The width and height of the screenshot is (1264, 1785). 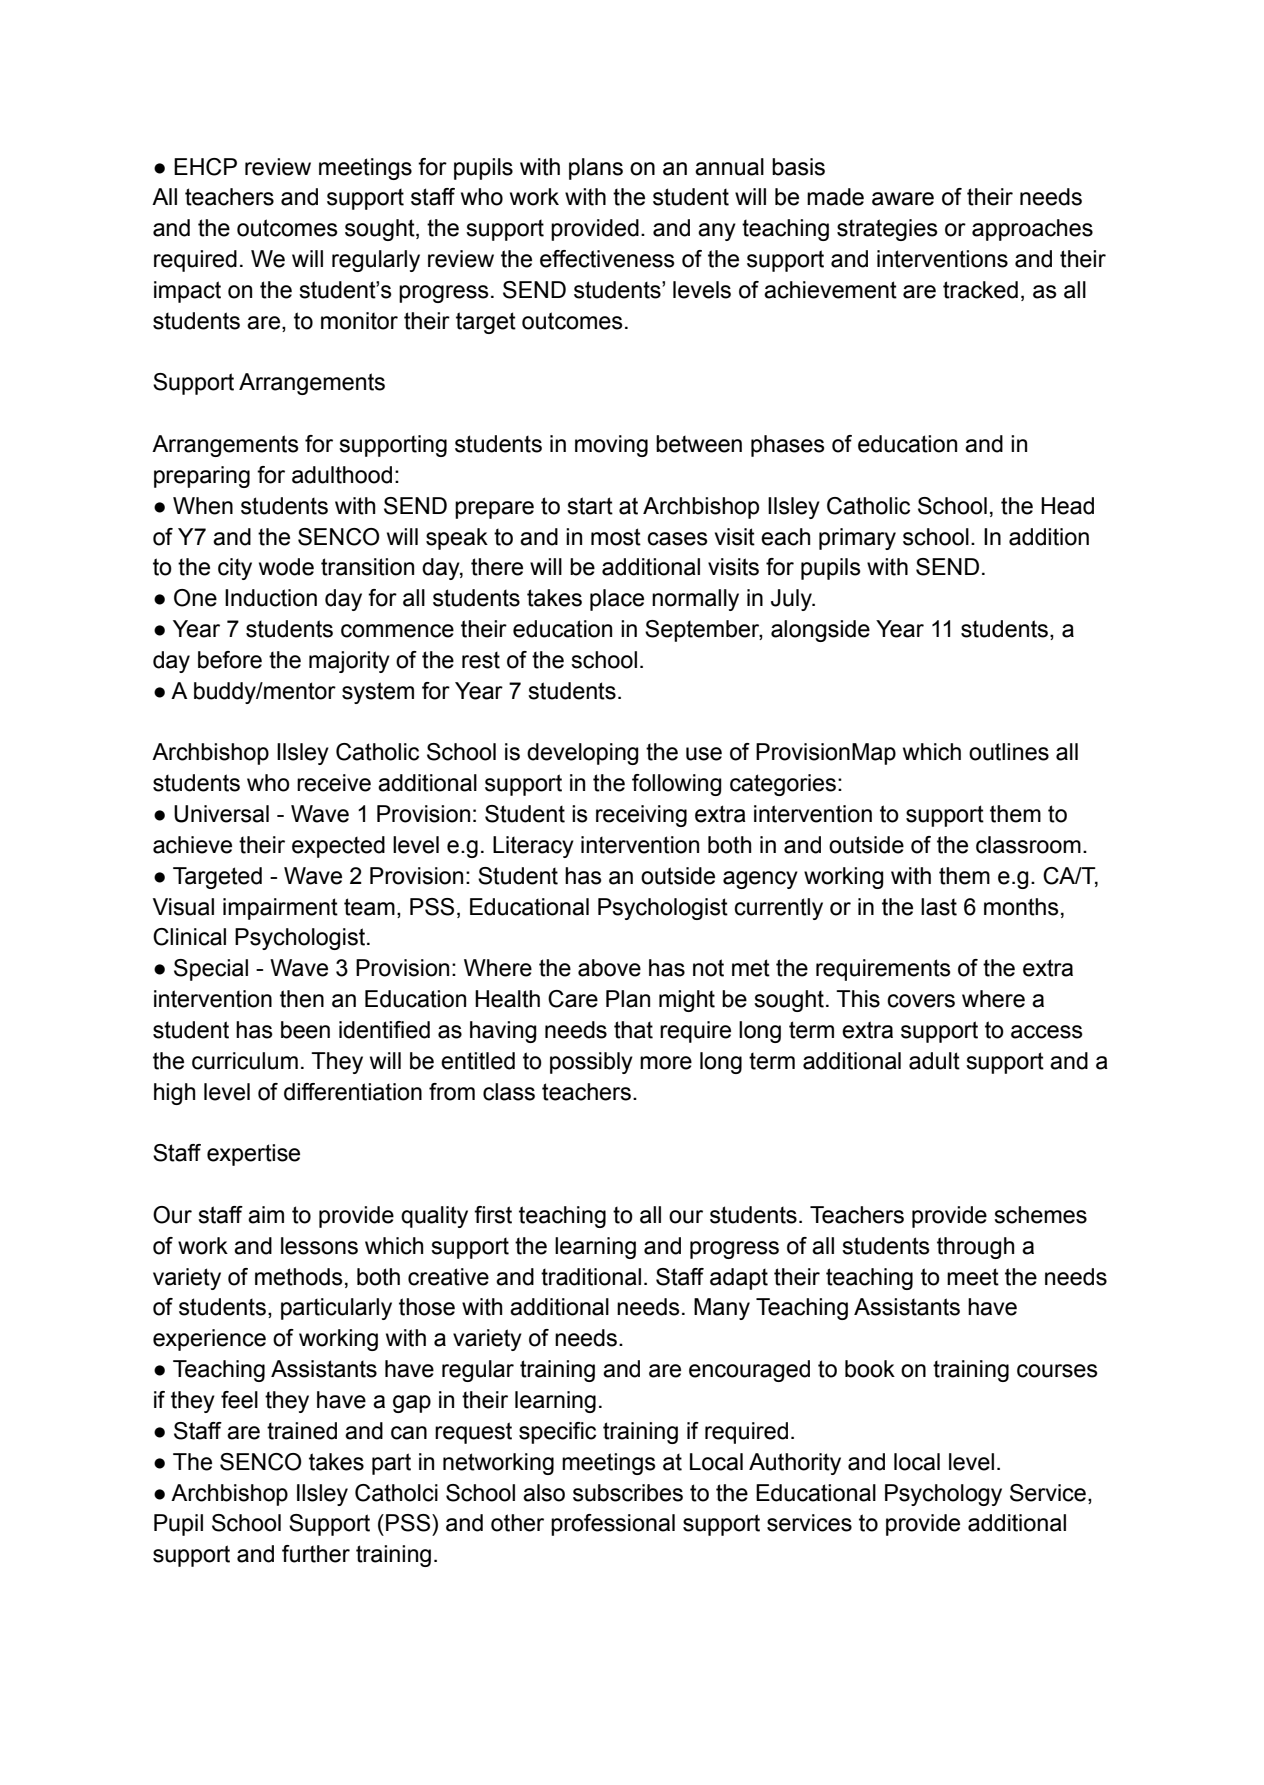 I want to click on expected, so click(x=338, y=847).
